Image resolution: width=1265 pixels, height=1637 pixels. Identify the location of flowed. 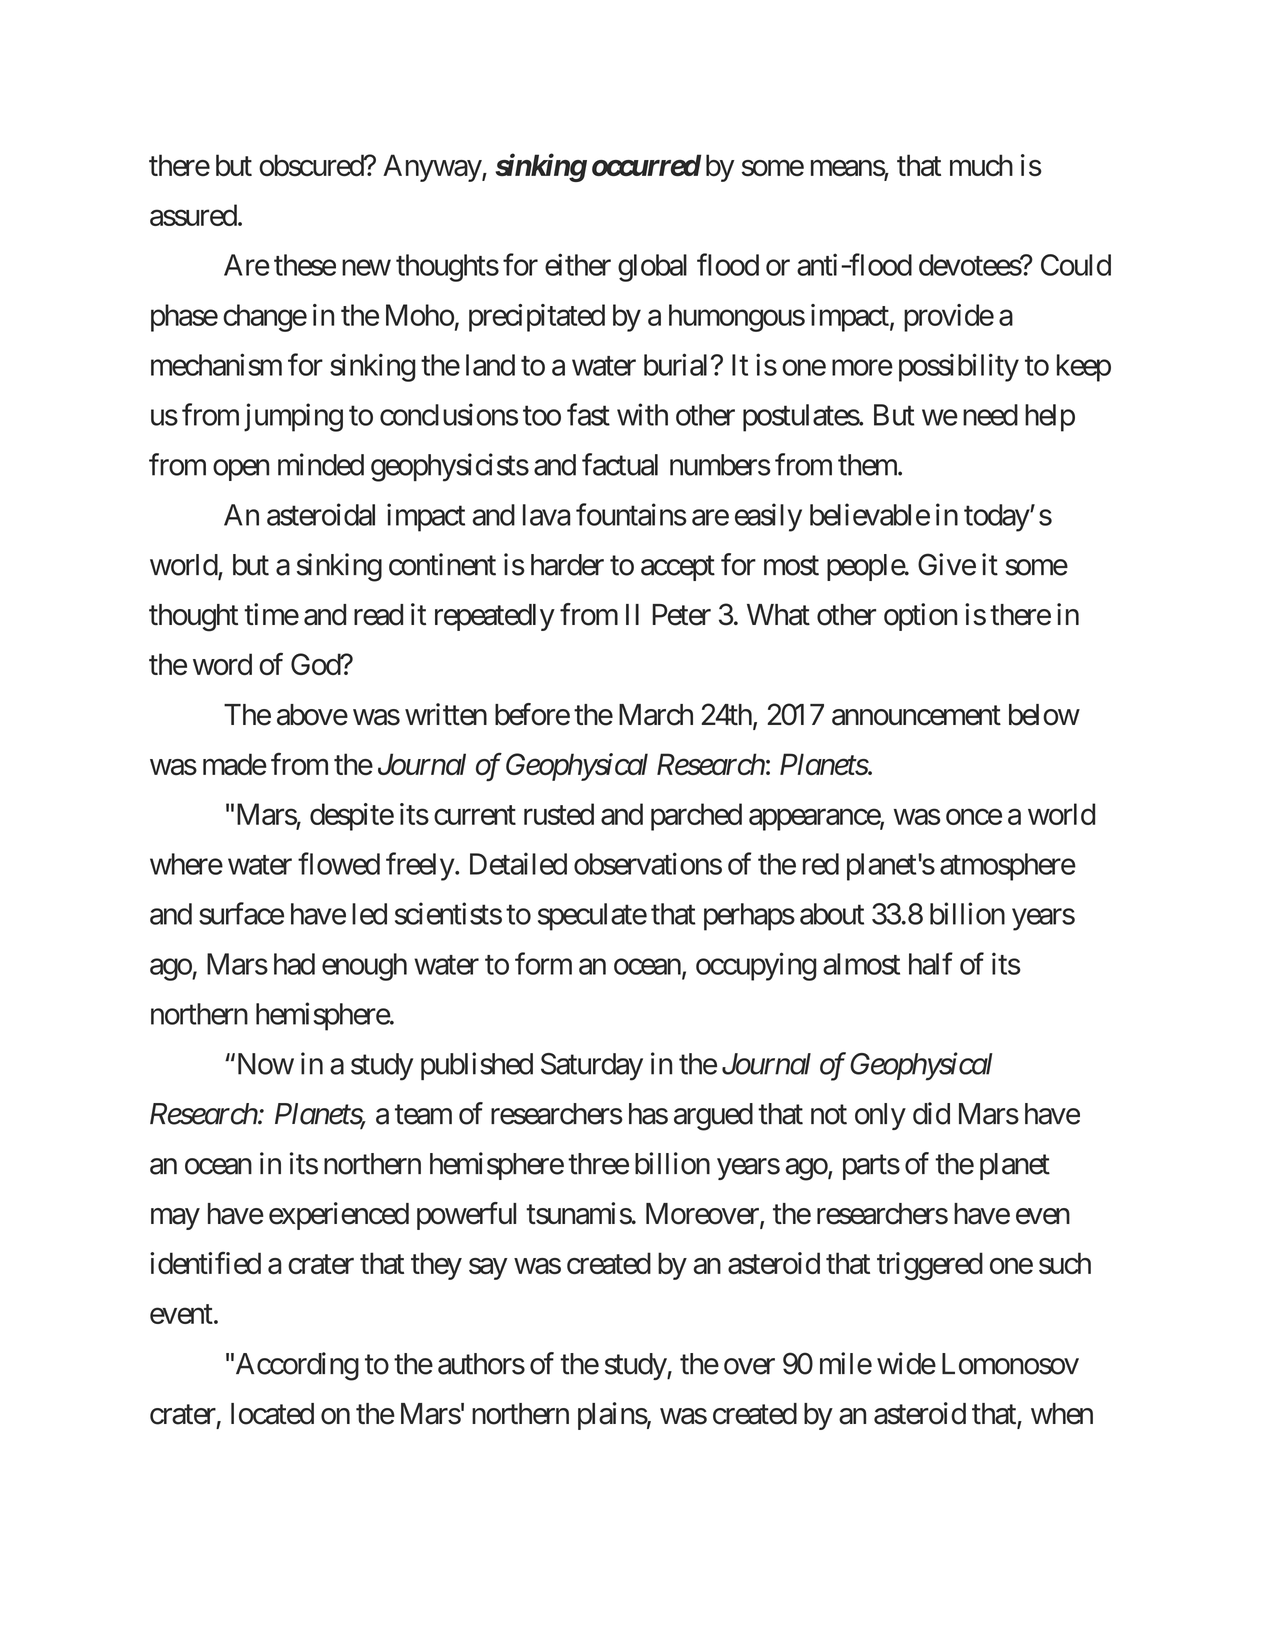
(339, 863).
